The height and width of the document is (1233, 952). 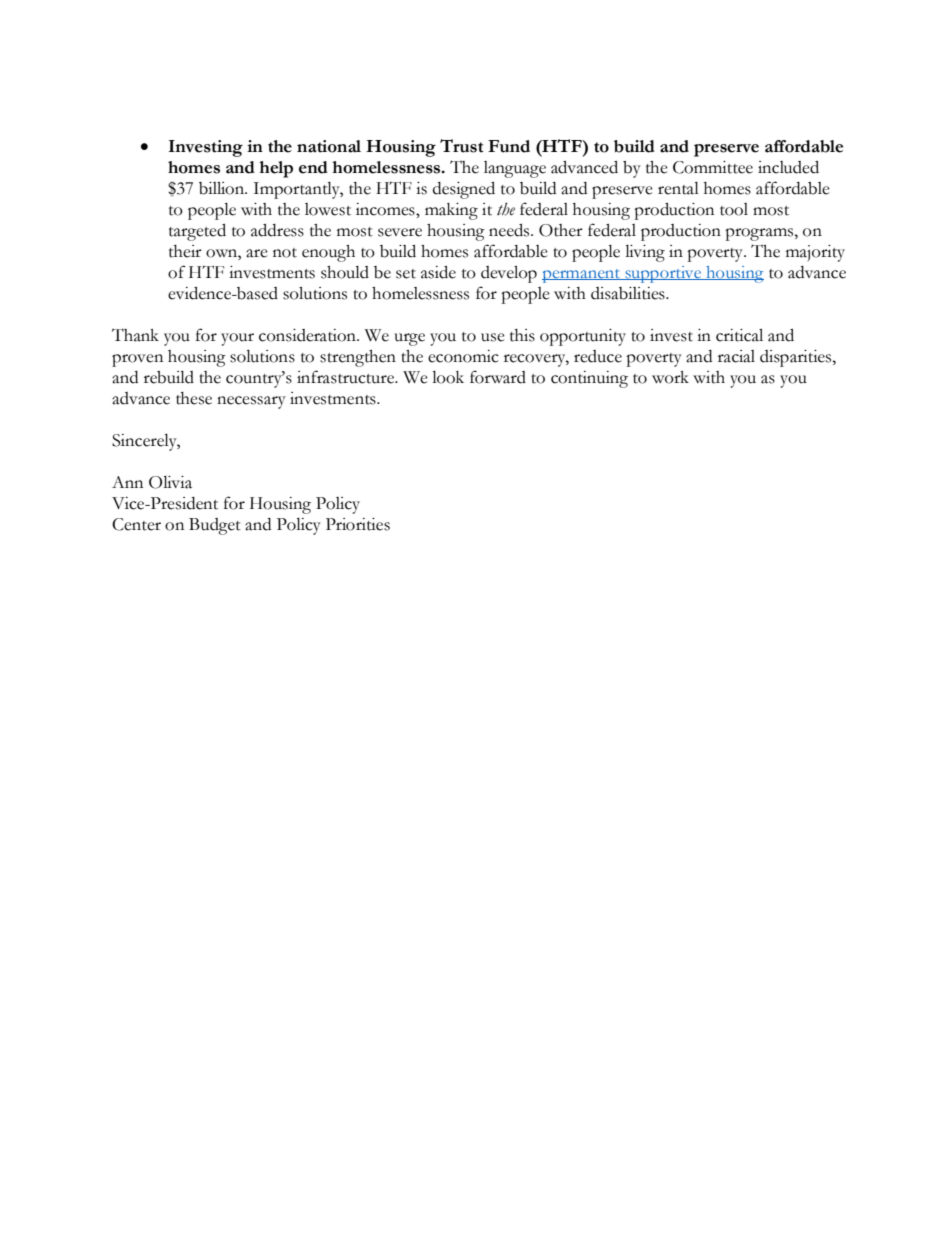 I want to click on help, so click(x=276, y=169).
